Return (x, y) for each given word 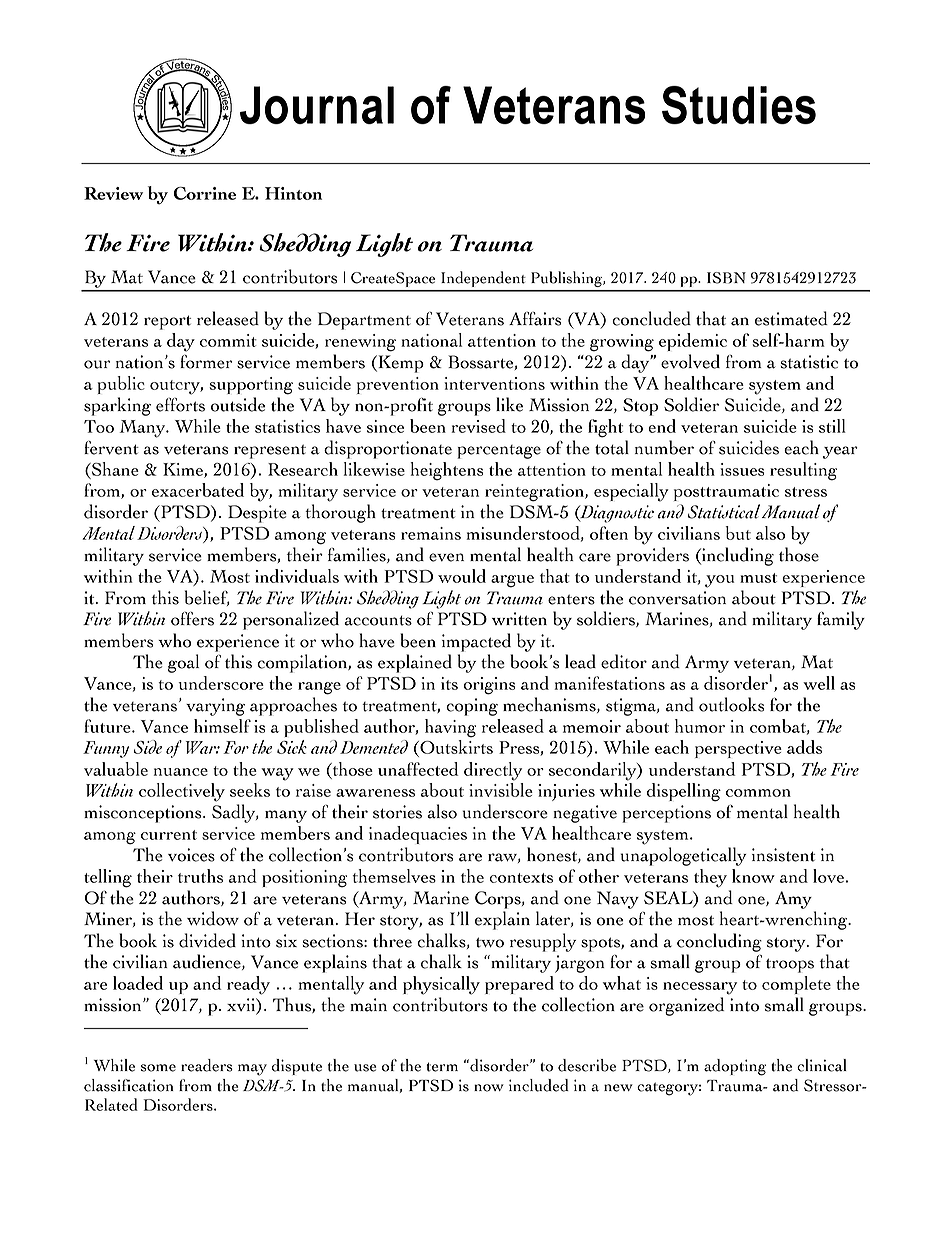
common (758, 793)
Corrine (205, 193)
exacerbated (198, 490)
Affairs (535, 319)
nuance (181, 772)
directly (493, 771)
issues (742, 469)
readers (207, 1065)
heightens (446, 471)
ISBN (726, 278)
